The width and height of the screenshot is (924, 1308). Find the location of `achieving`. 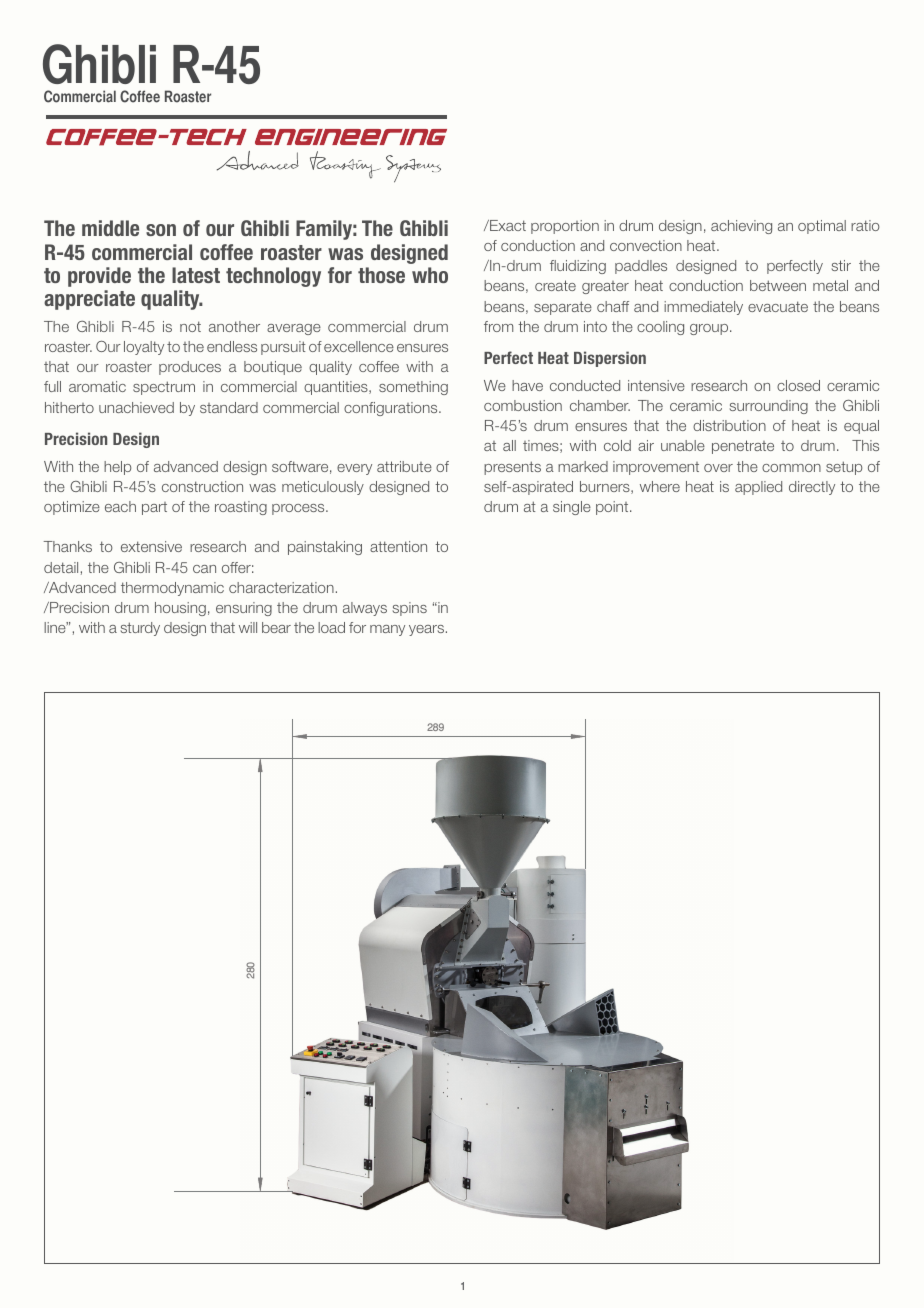

achieving is located at coordinates (741, 227).
